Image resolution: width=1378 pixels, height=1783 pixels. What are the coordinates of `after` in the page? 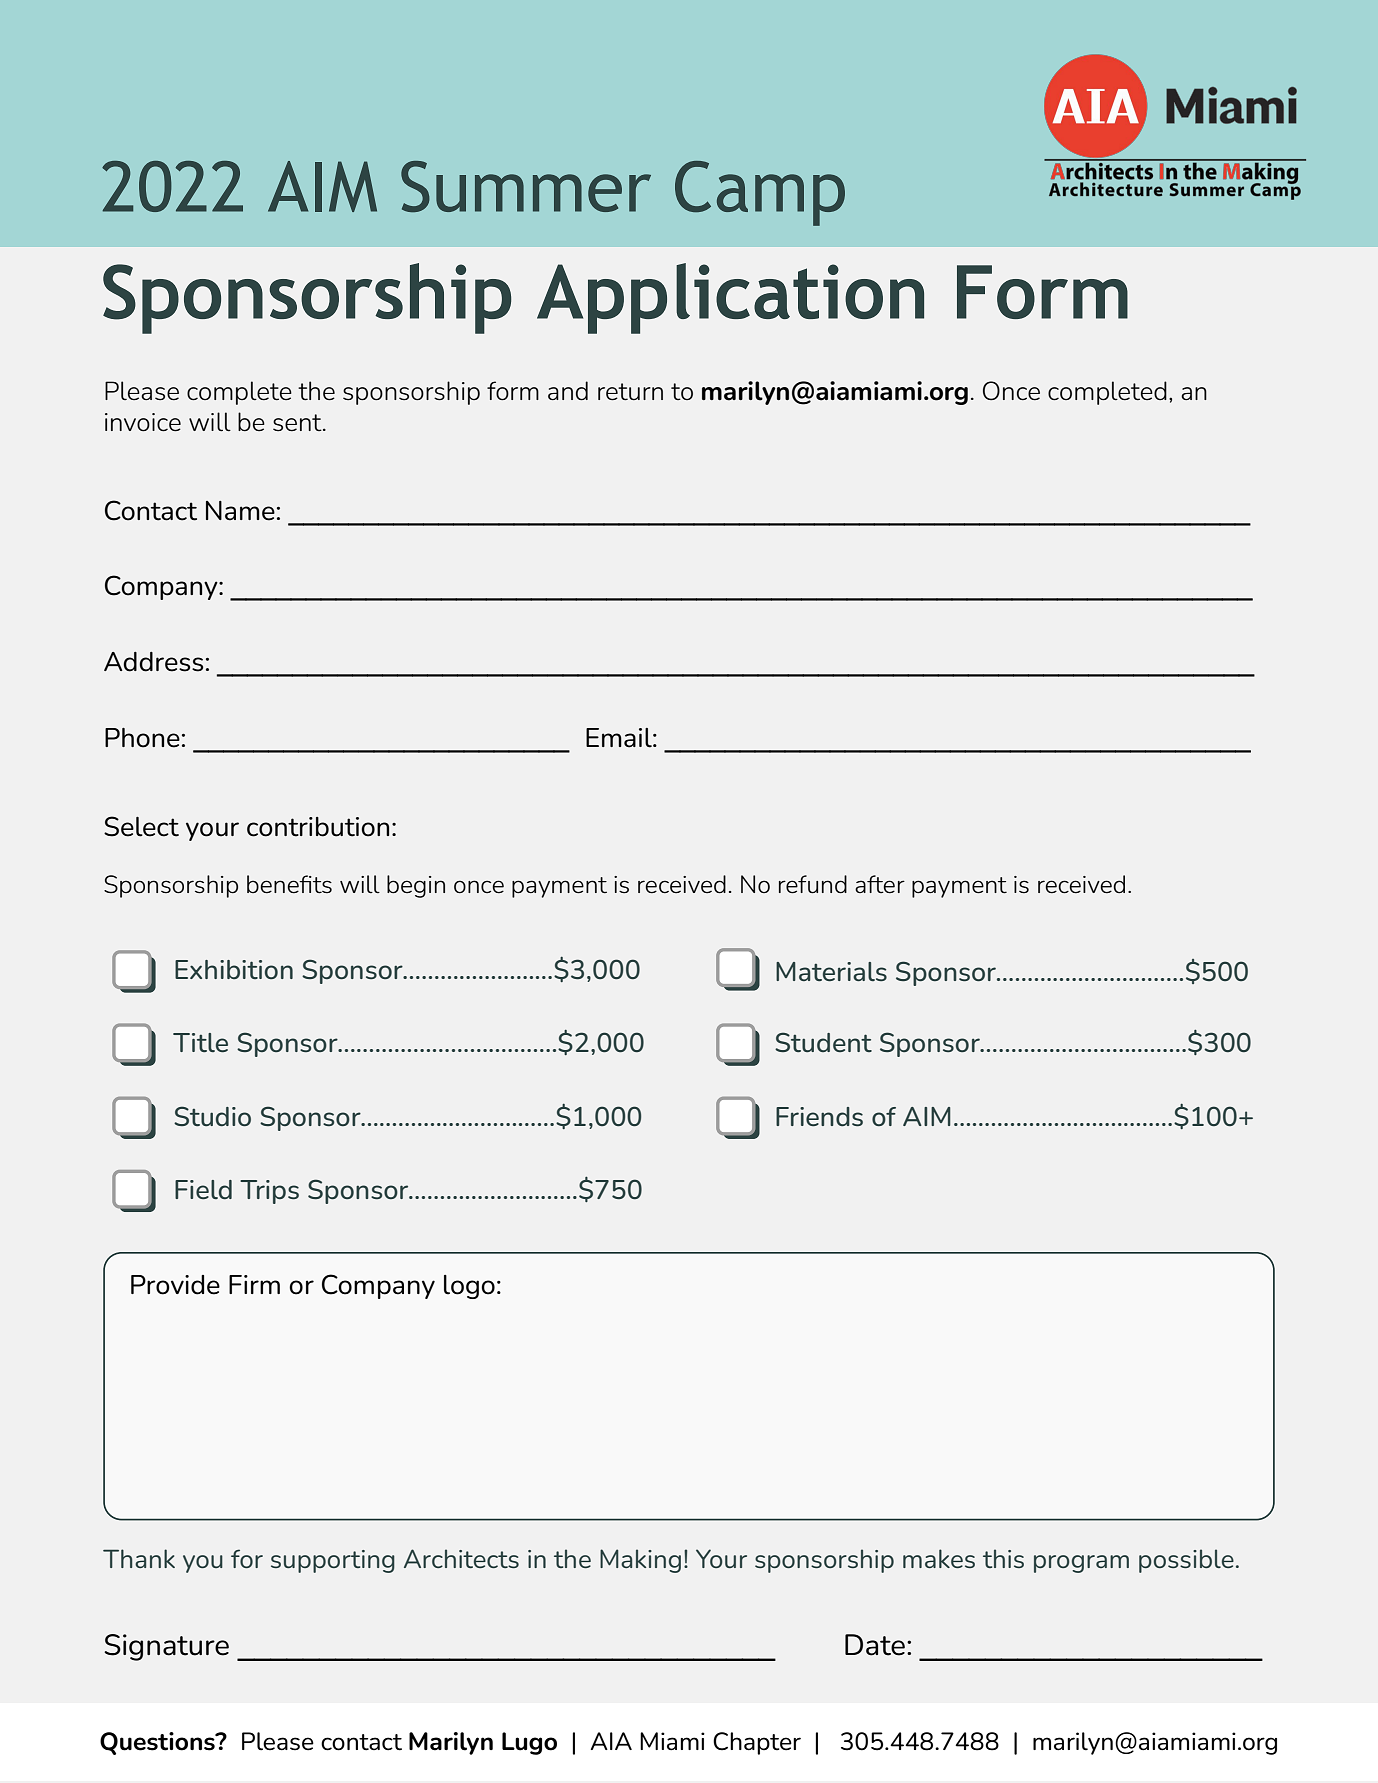 It's located at (880, 884).
